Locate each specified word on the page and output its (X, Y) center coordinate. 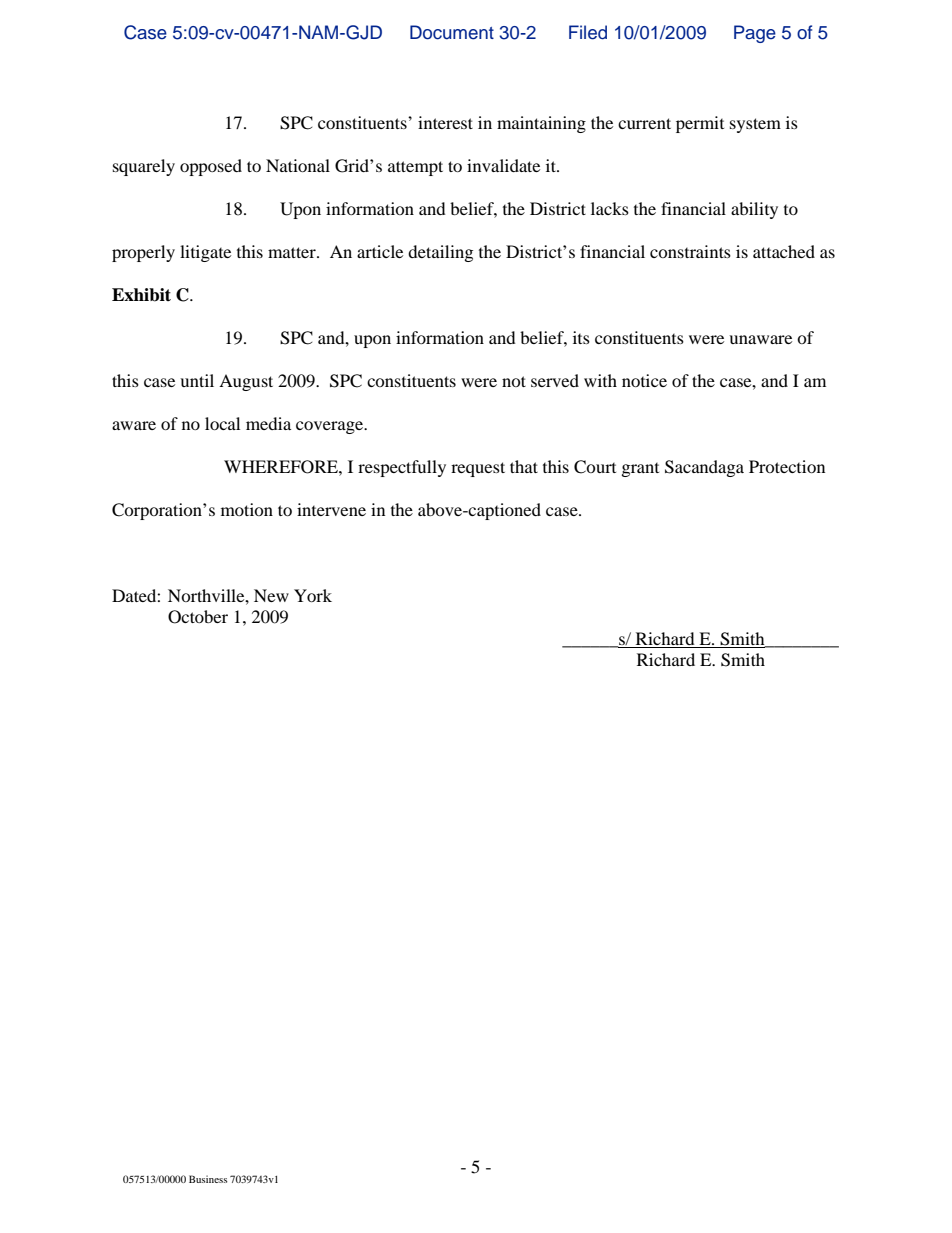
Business (208, 1179)
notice (644, 380)
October (198, 617)
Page (755, 34)
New (271, 595)
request (478, 469)
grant (640, 470)
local (222, 423)
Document (452, 32)
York (313, 595)
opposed (211, 167)
